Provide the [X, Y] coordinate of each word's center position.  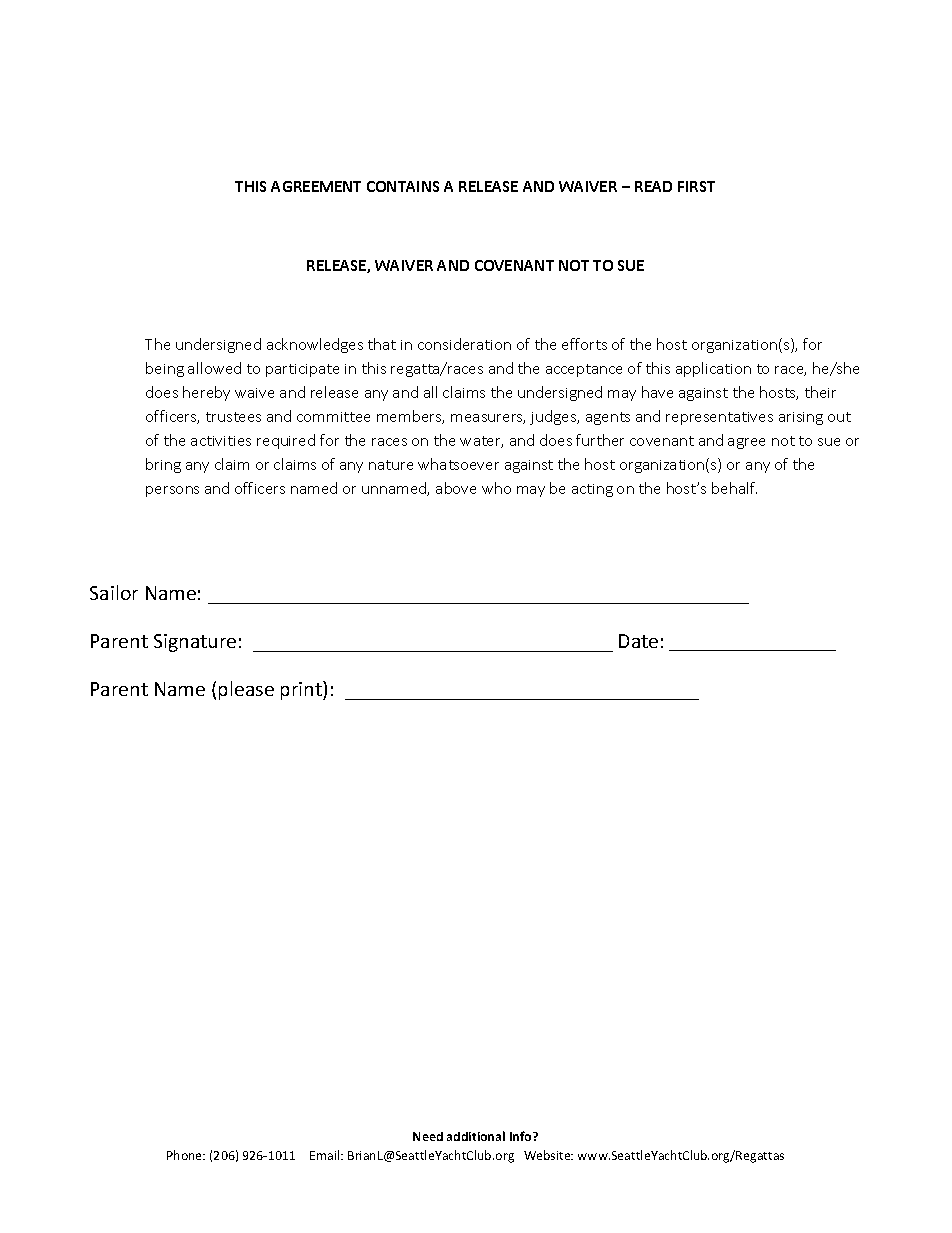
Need [428, 1136]
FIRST [696, 186]
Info [522, 1136]
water [481, 442]
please [246, 690]
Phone [186, 1155]
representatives [719, 418]
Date [638, 641]
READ [653, 186]
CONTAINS [403, 186]
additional [476, 1136]
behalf [734, 488]
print [302, 690]
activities [221, 441]
